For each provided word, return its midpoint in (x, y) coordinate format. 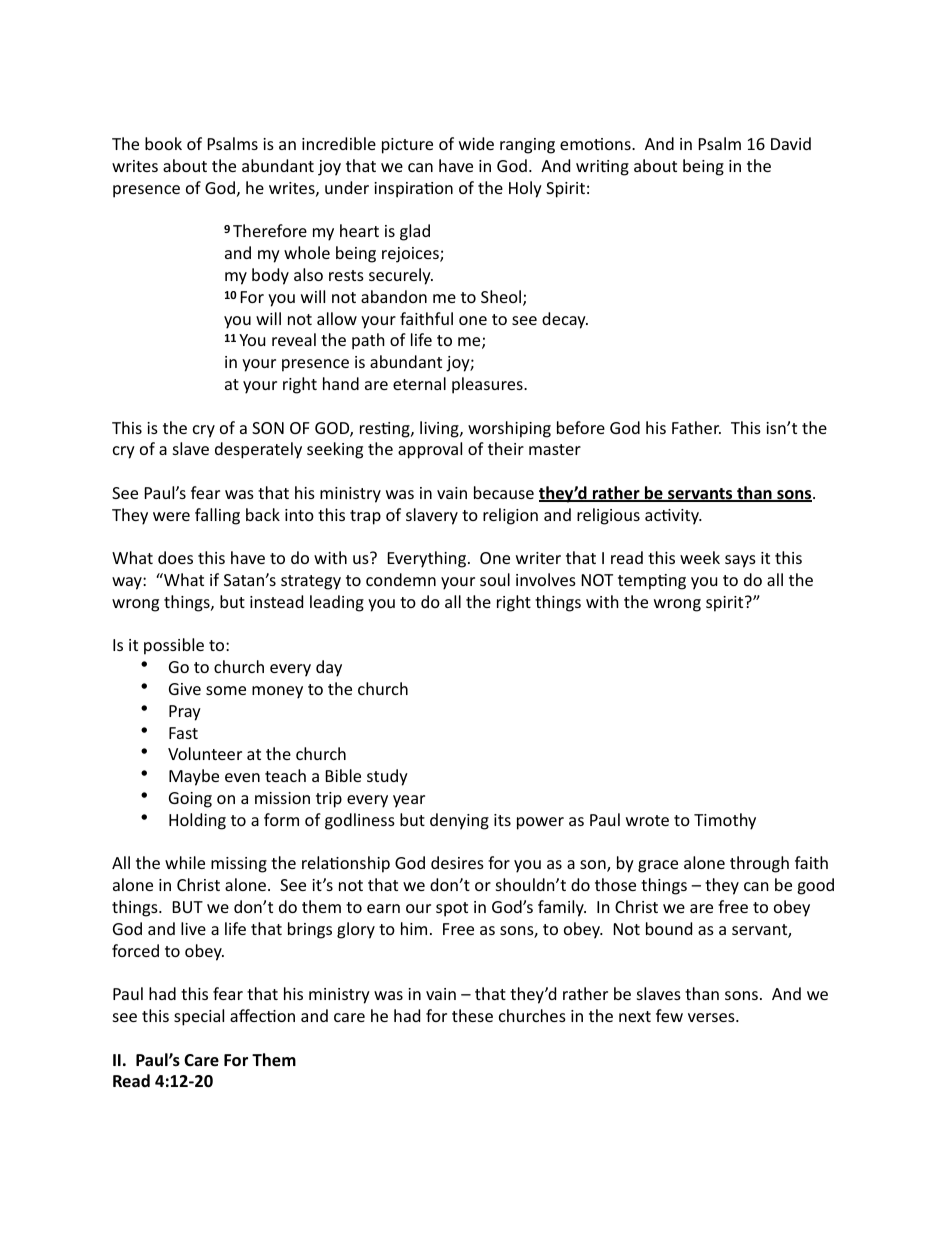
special (199, 1017)
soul (495, 579)
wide (476, 143)
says (740, 561)
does (175, 557)
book (163, 143)
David (791, 143)
